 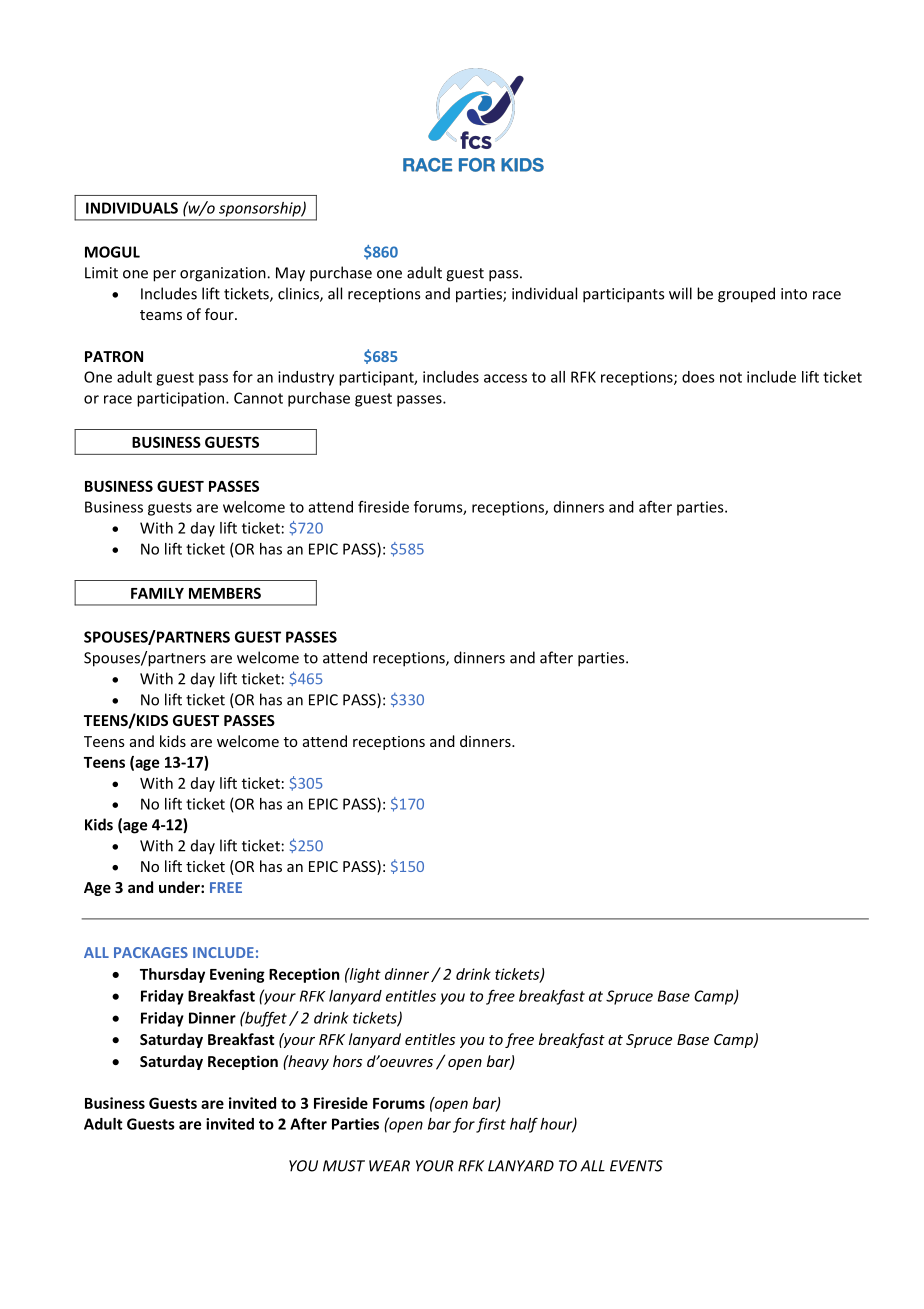 I want to click on Evening, so click(x=237, y=975).
